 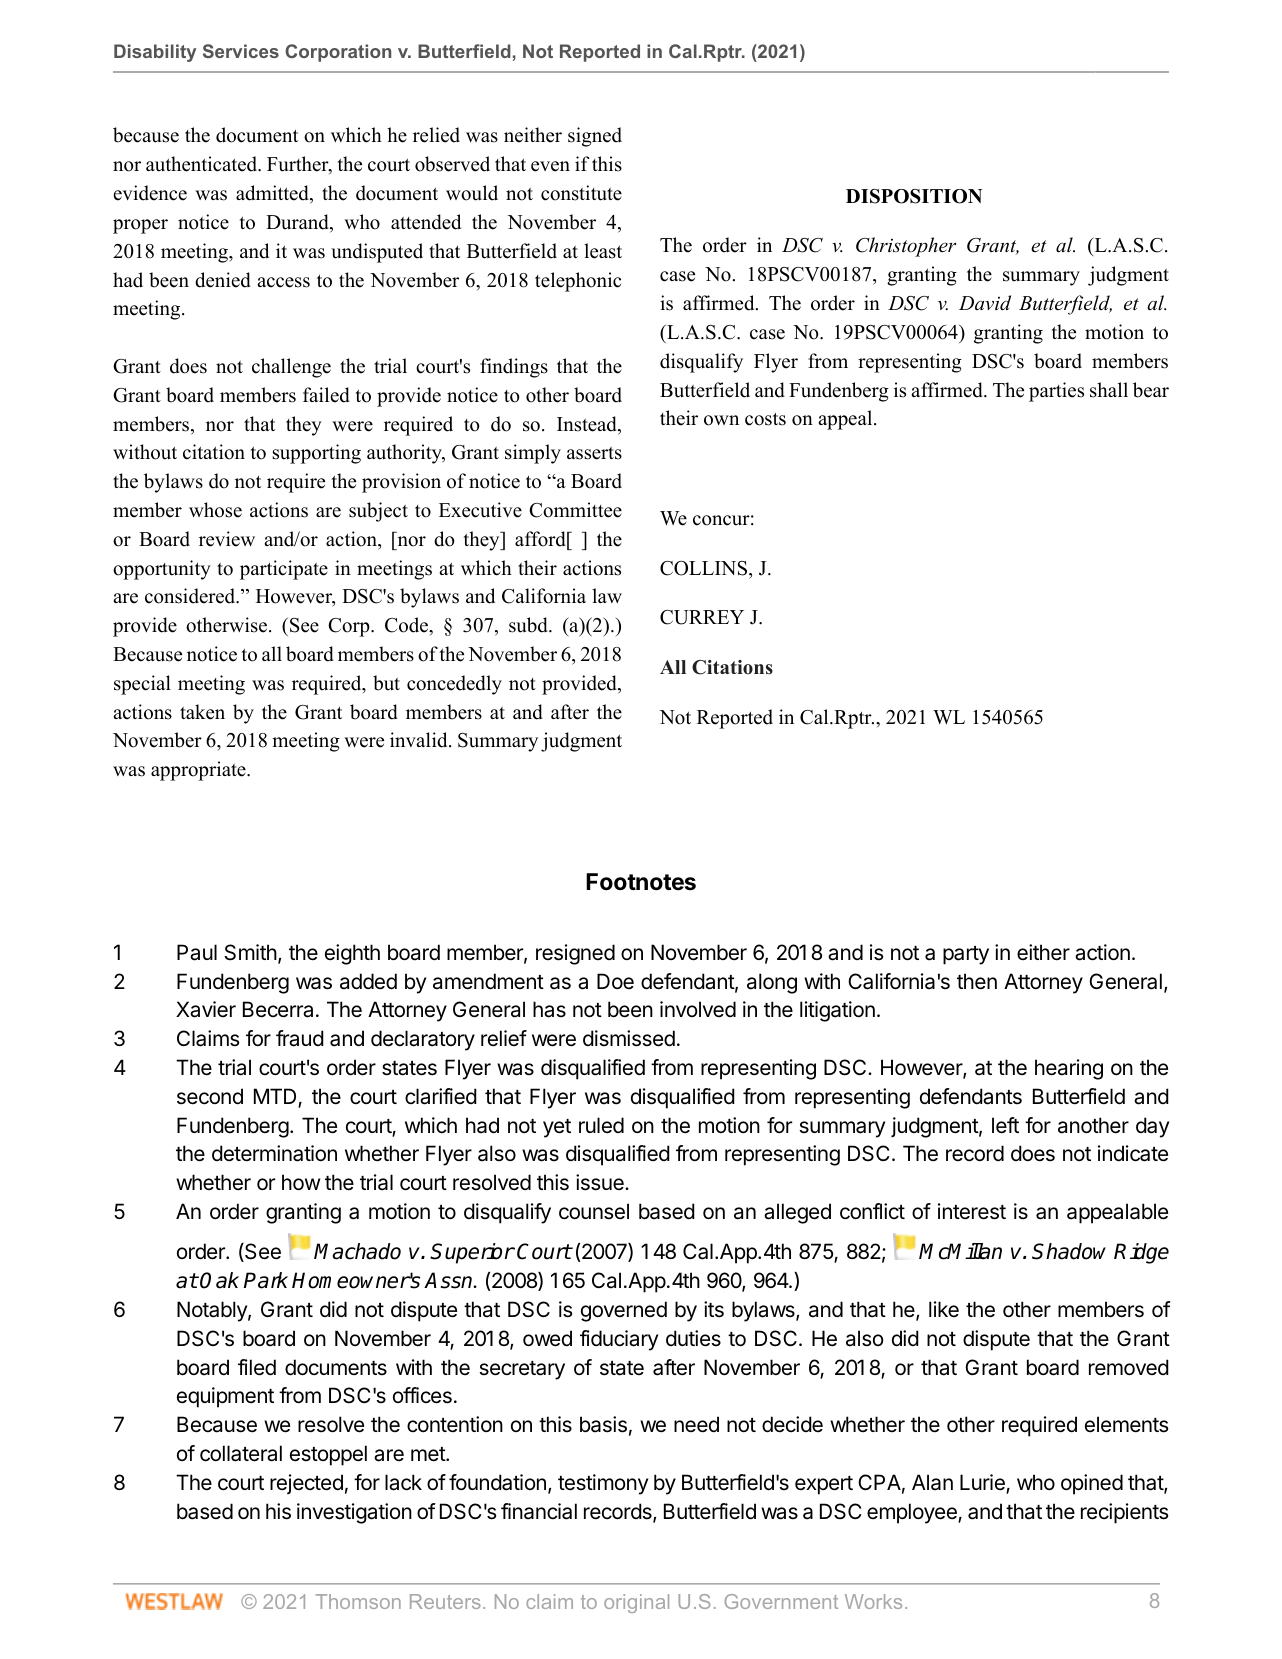 I want to click on supporting, so click(x=317, y=454).
